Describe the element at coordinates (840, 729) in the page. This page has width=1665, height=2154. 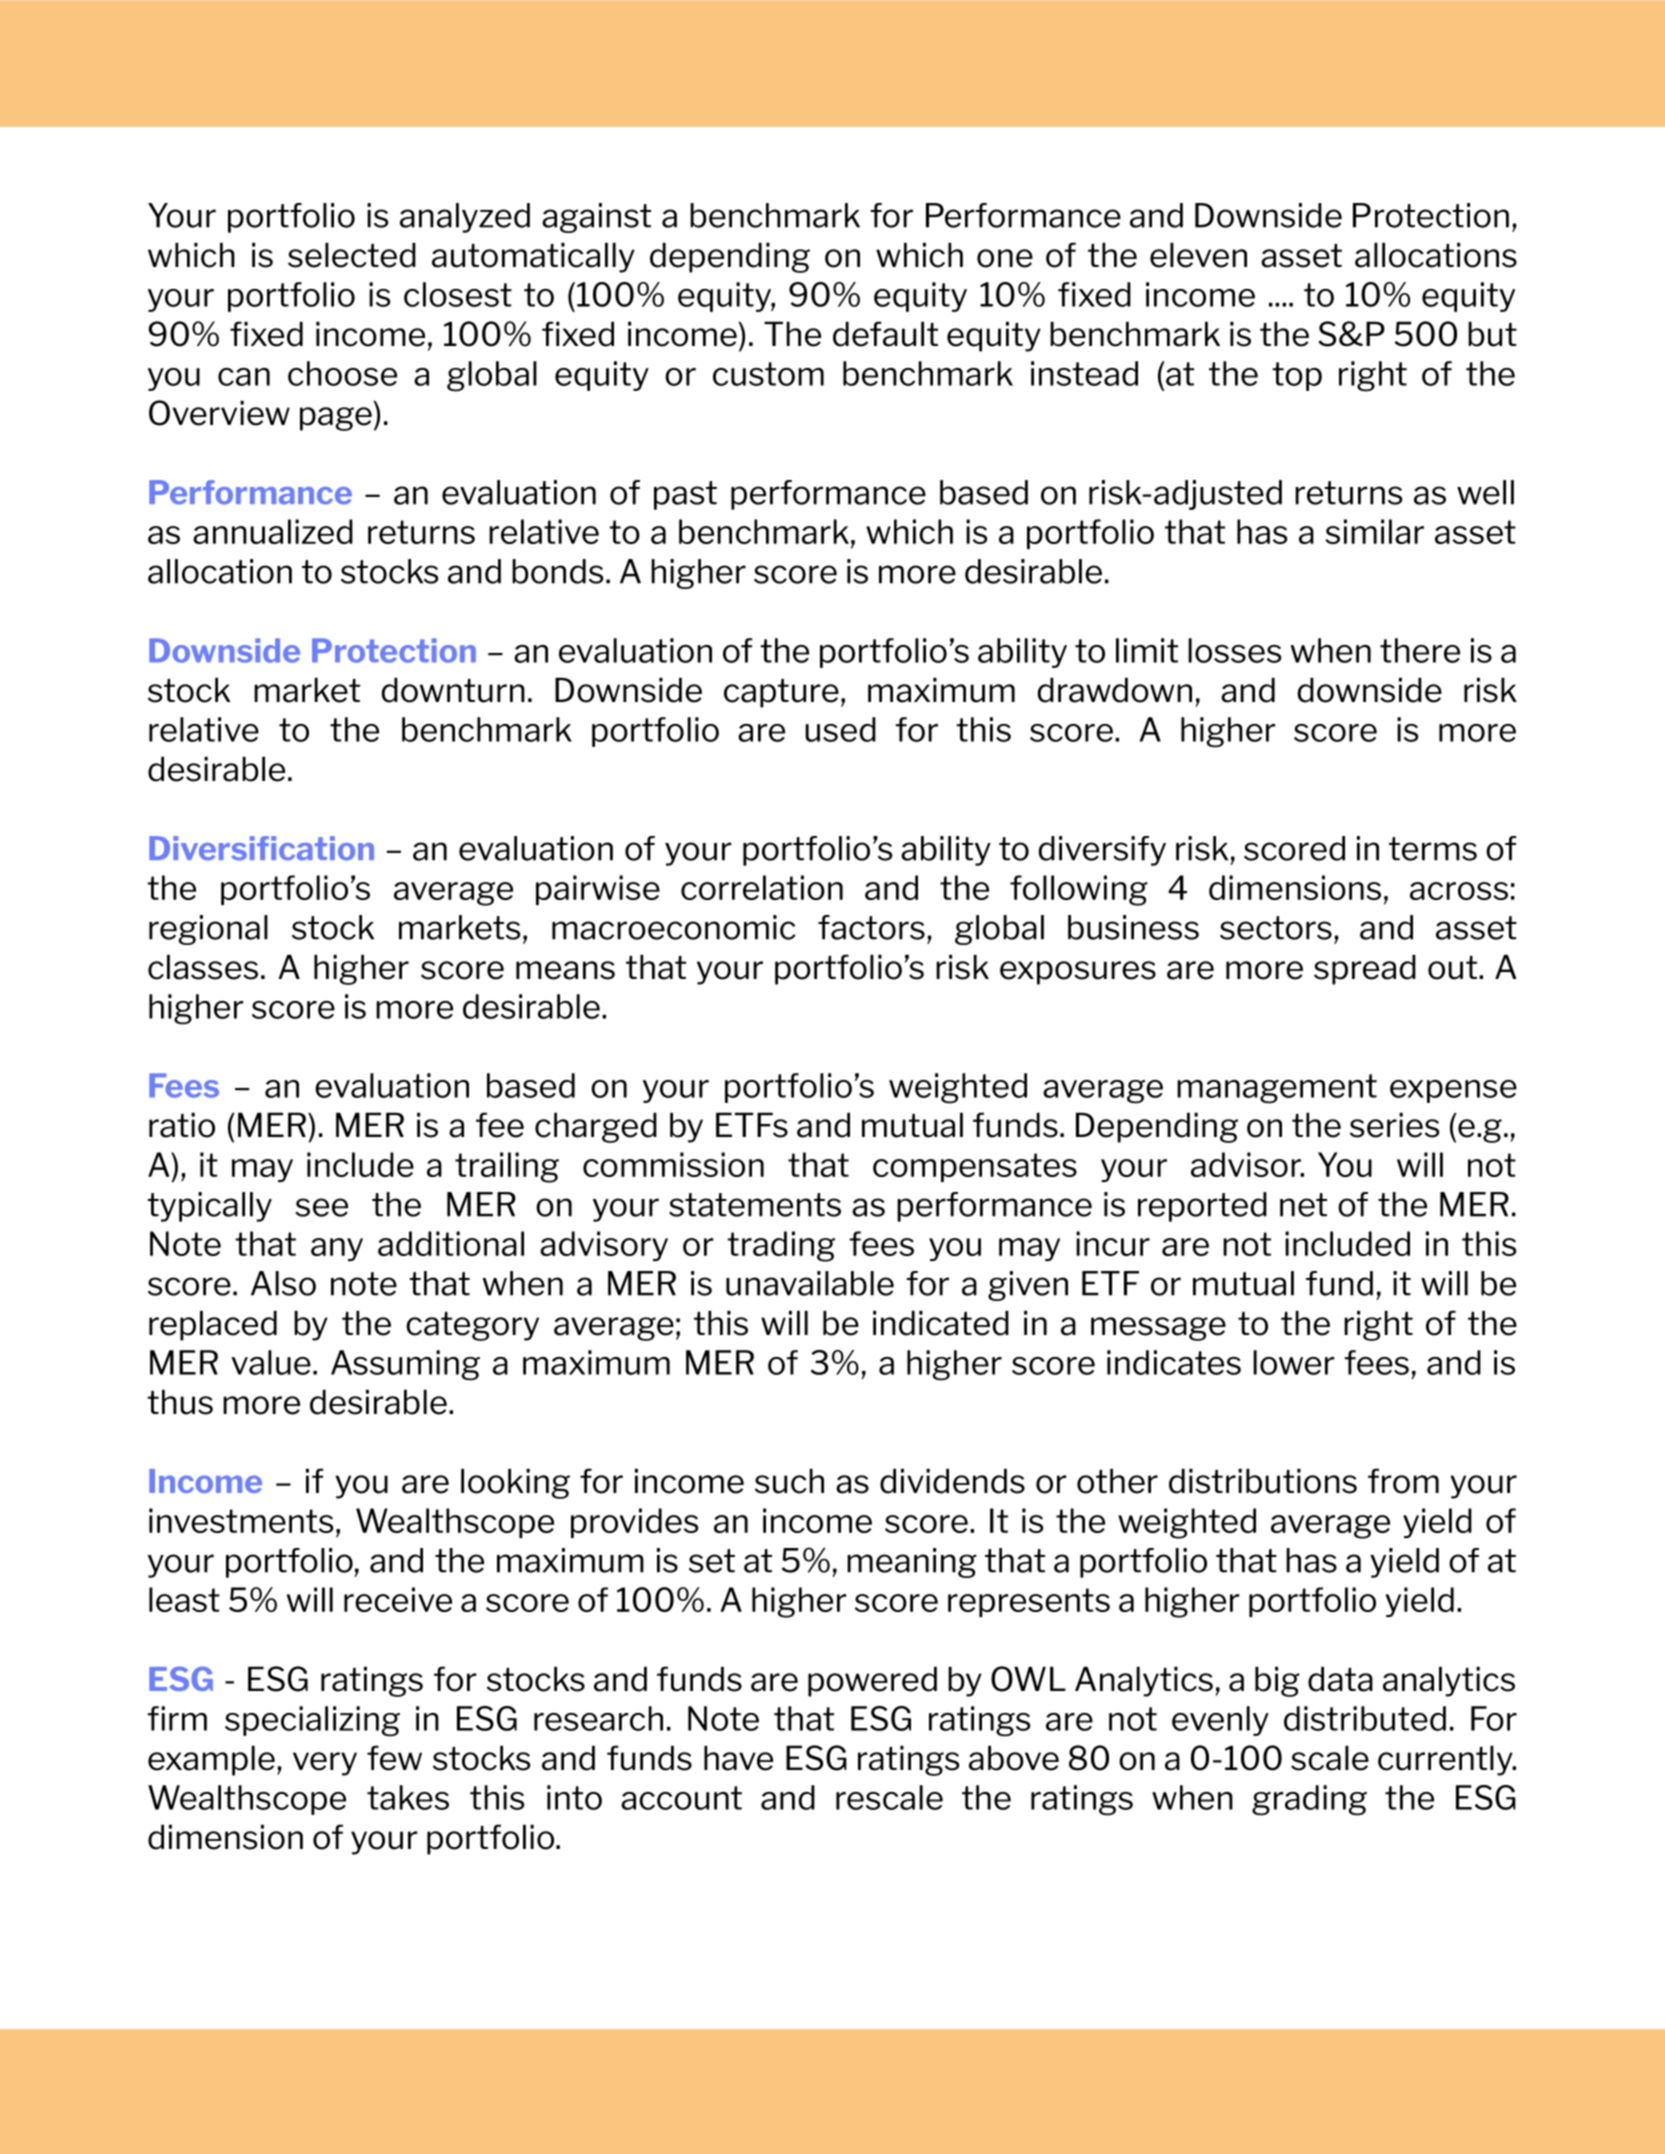
I see `used` at that location.
